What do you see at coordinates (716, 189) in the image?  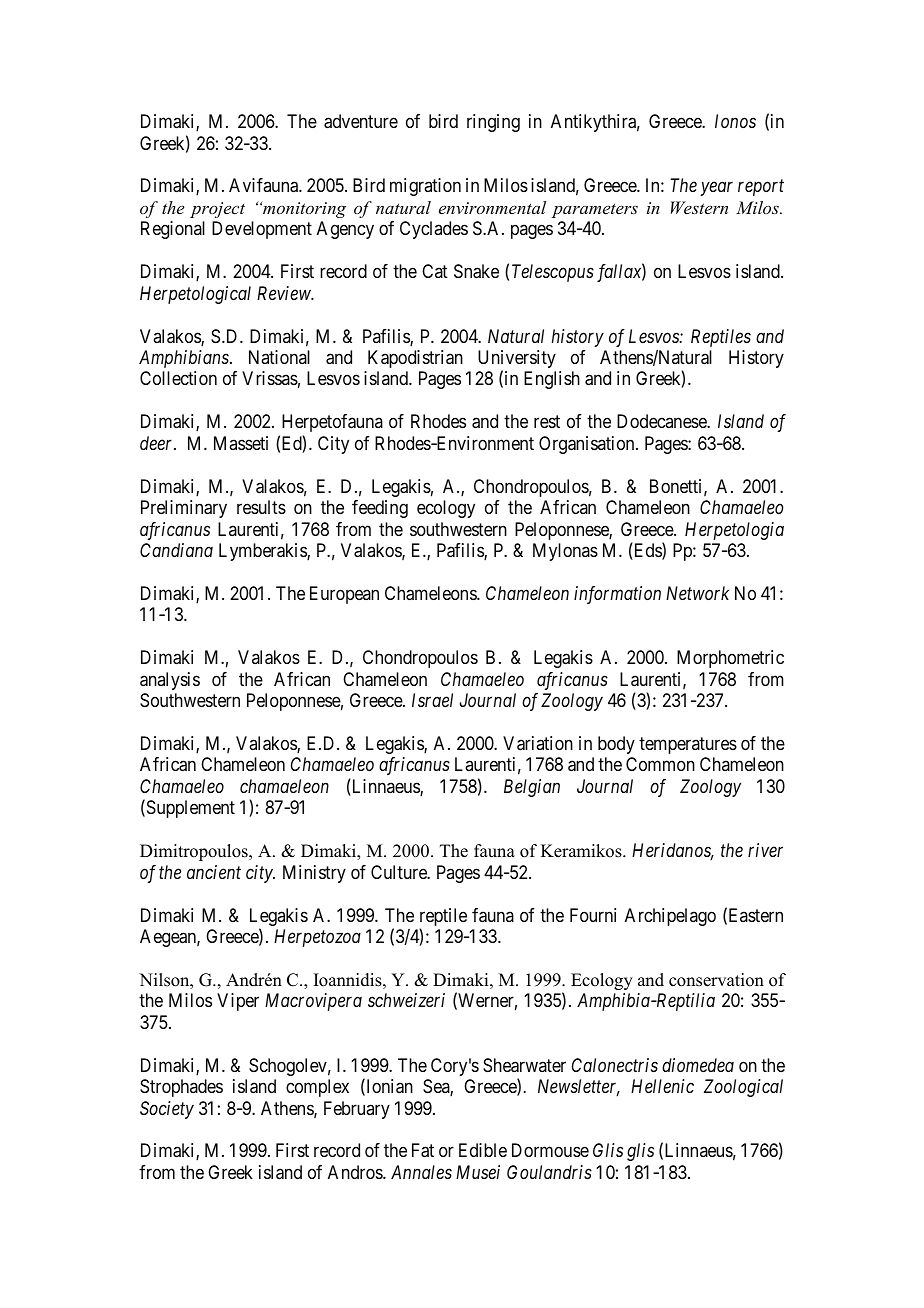 I see `year` at bounding box center [716, 189].
